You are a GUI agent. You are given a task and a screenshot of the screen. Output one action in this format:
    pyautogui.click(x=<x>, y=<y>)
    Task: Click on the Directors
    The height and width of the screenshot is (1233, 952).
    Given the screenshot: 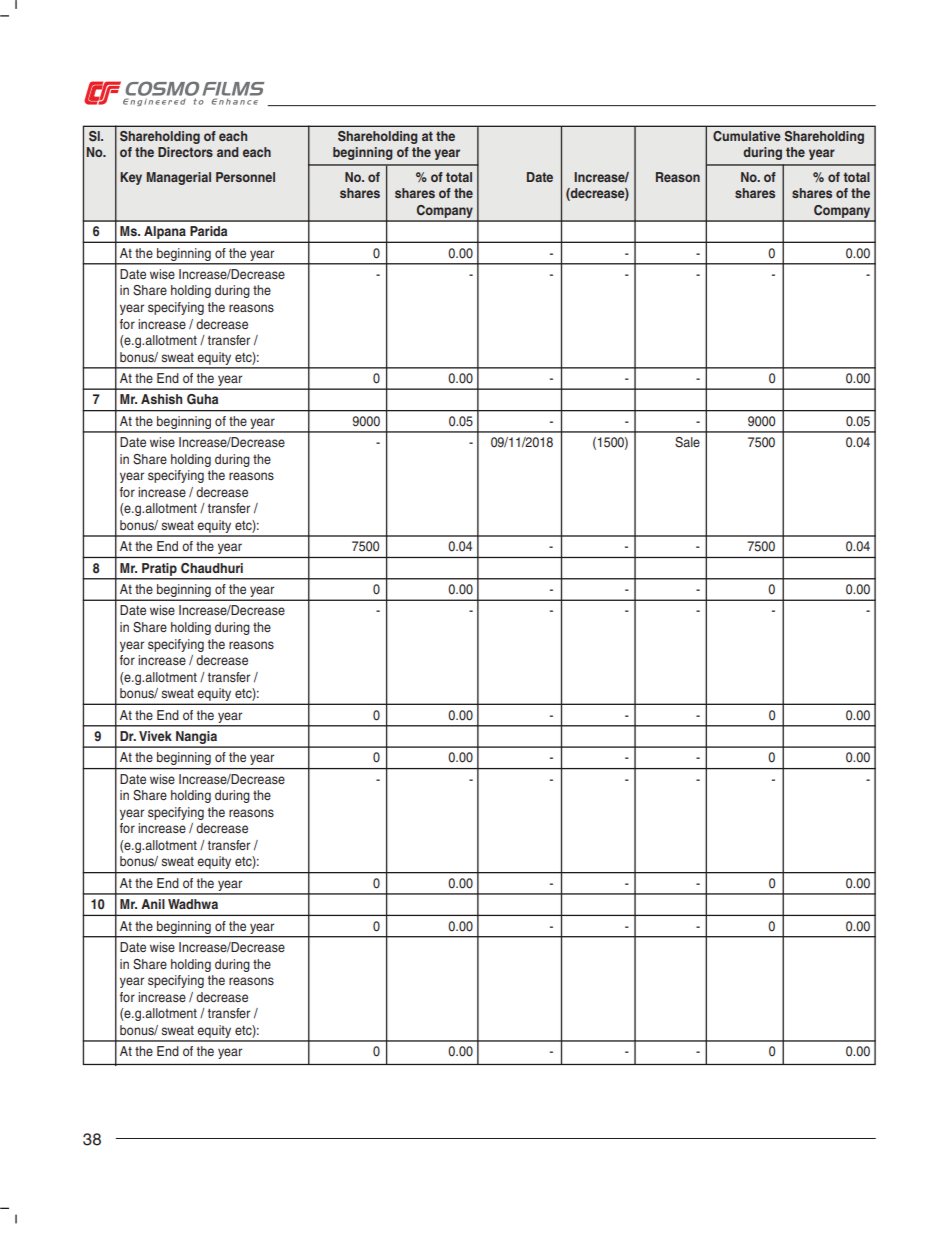 What is the action you would take?
    pyautogui.click(x=185, y=152)
